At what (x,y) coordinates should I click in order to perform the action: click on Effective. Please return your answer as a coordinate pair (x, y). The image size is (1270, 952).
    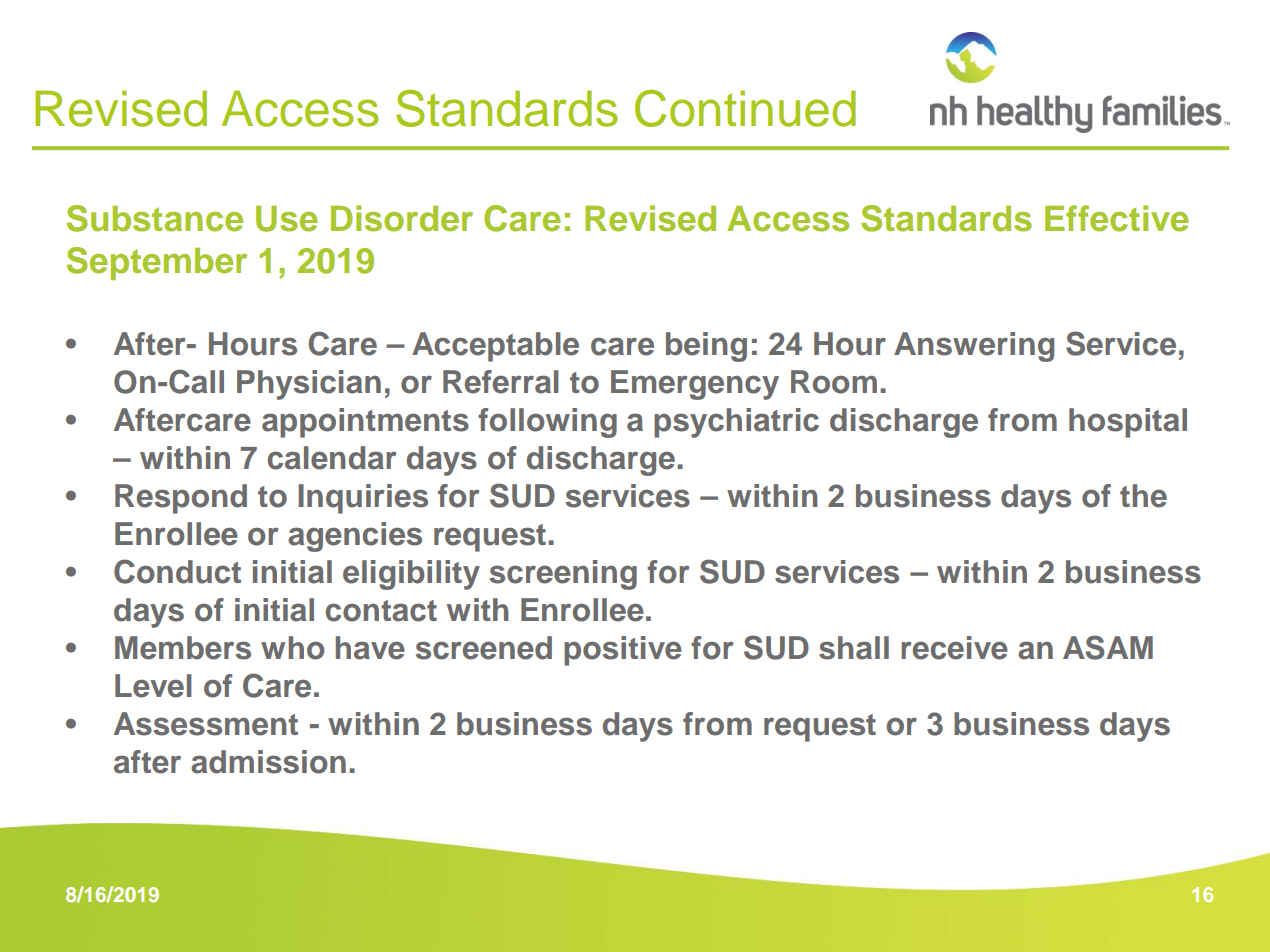
    Looking at the image, I should click on (1117, 218).
